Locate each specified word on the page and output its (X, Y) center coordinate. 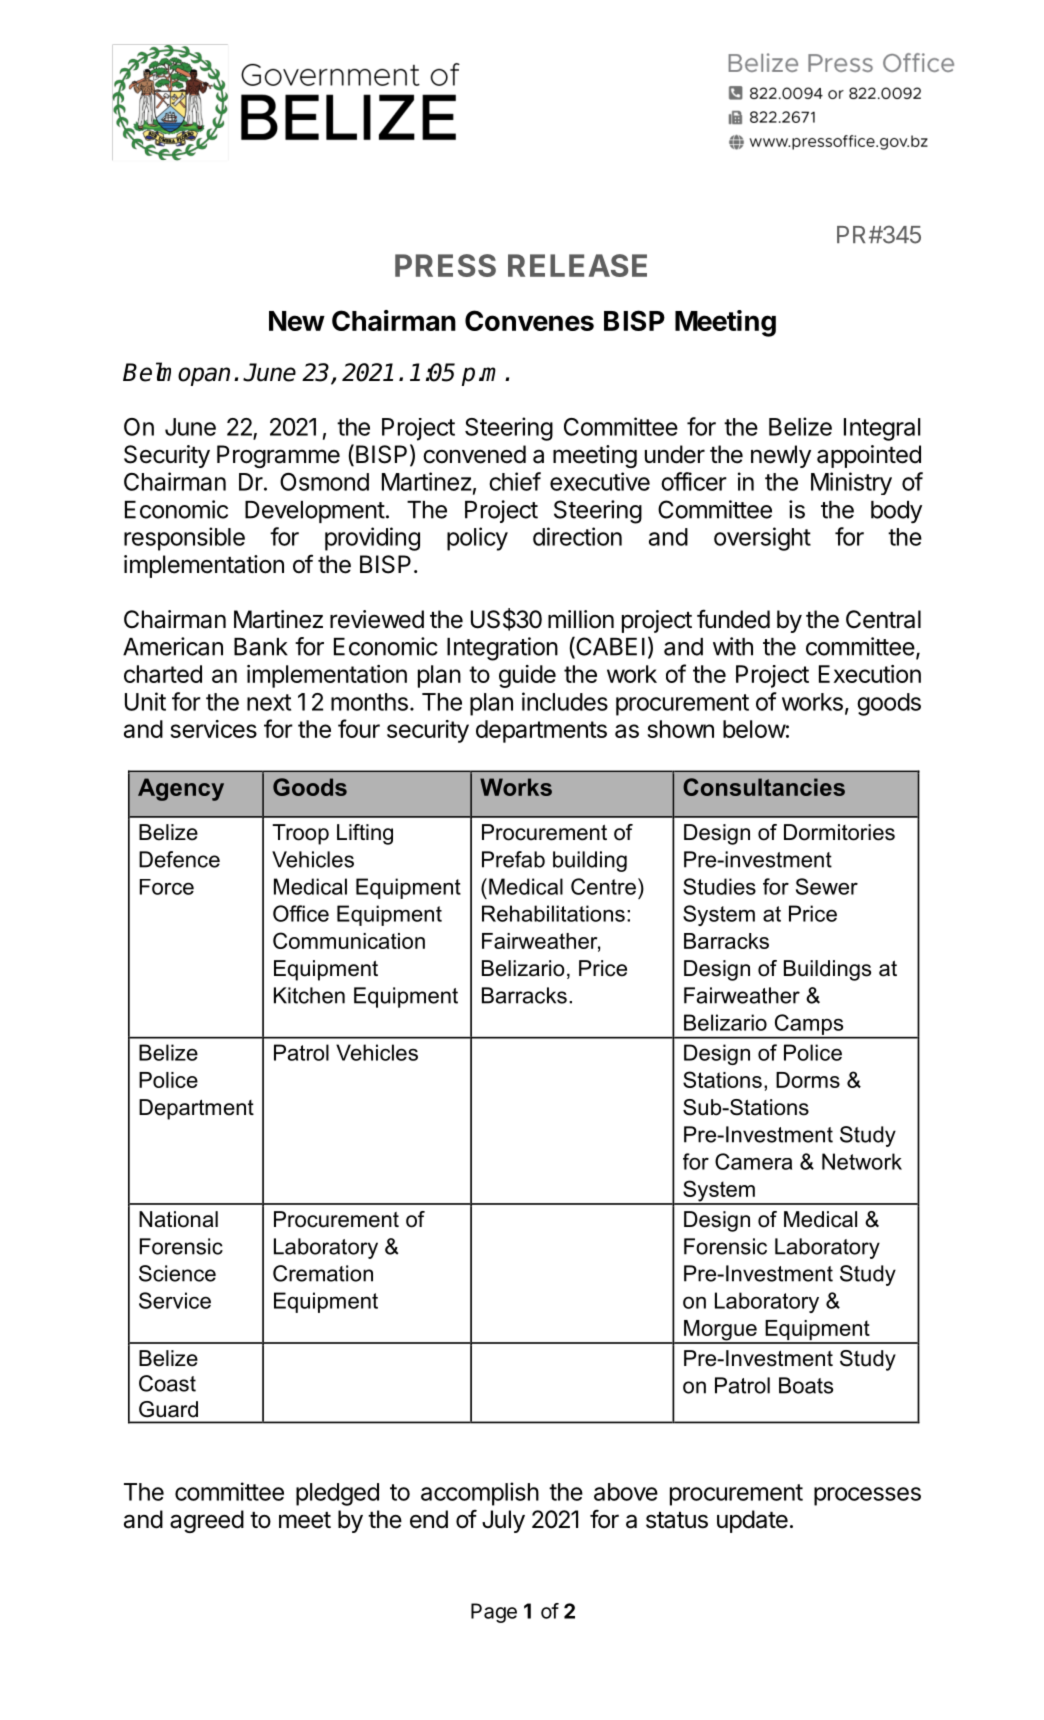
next (269, 702)
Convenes (529, 320)
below (754, 729)
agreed (207, 1521)
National (178, 1219)
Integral (882, 429)
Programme (278, 456)
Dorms (808, 1080)
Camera (753, 1161)
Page (494, 1613)
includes (565, 701)
